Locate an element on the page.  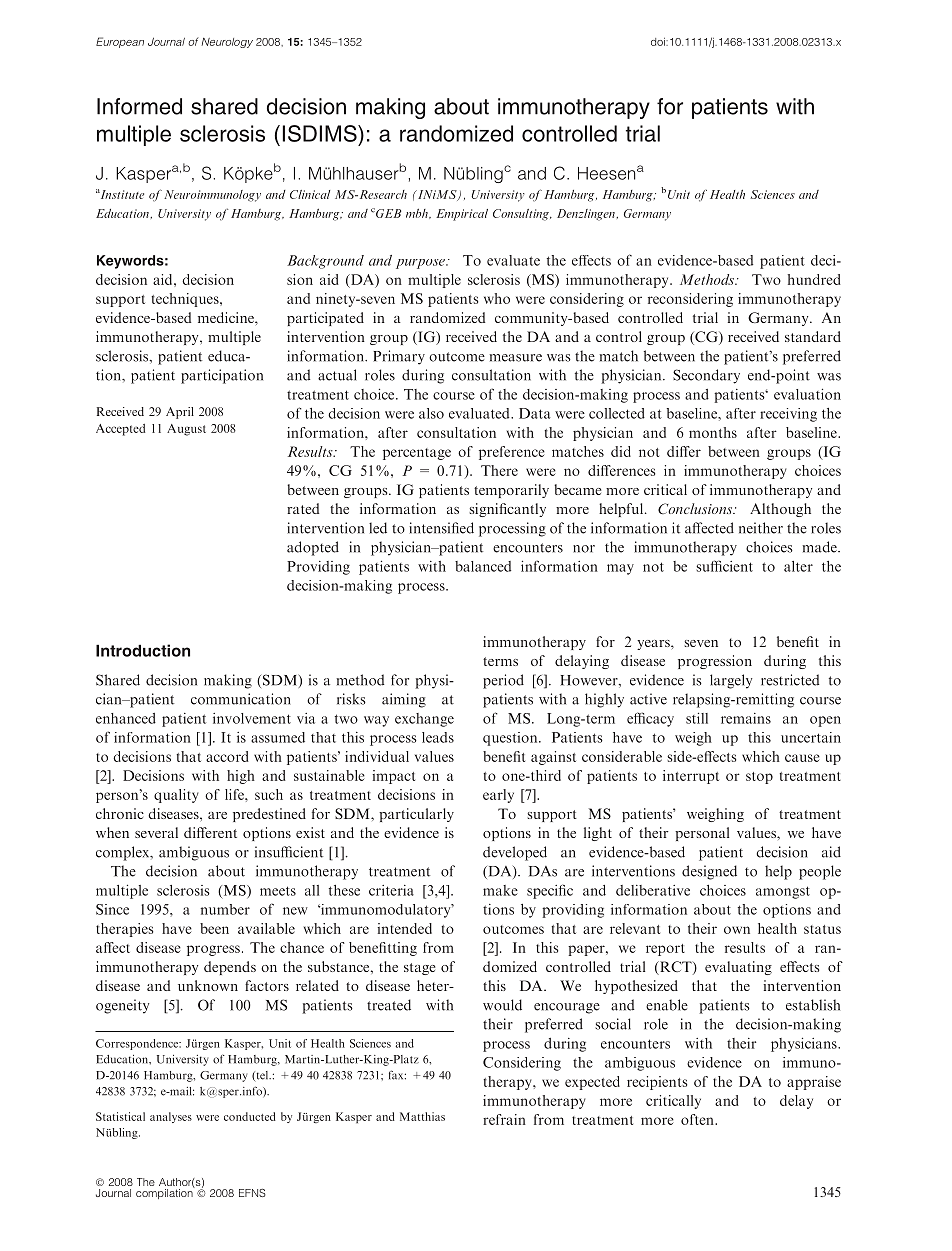
largely is located at coordinates (731, 681).
